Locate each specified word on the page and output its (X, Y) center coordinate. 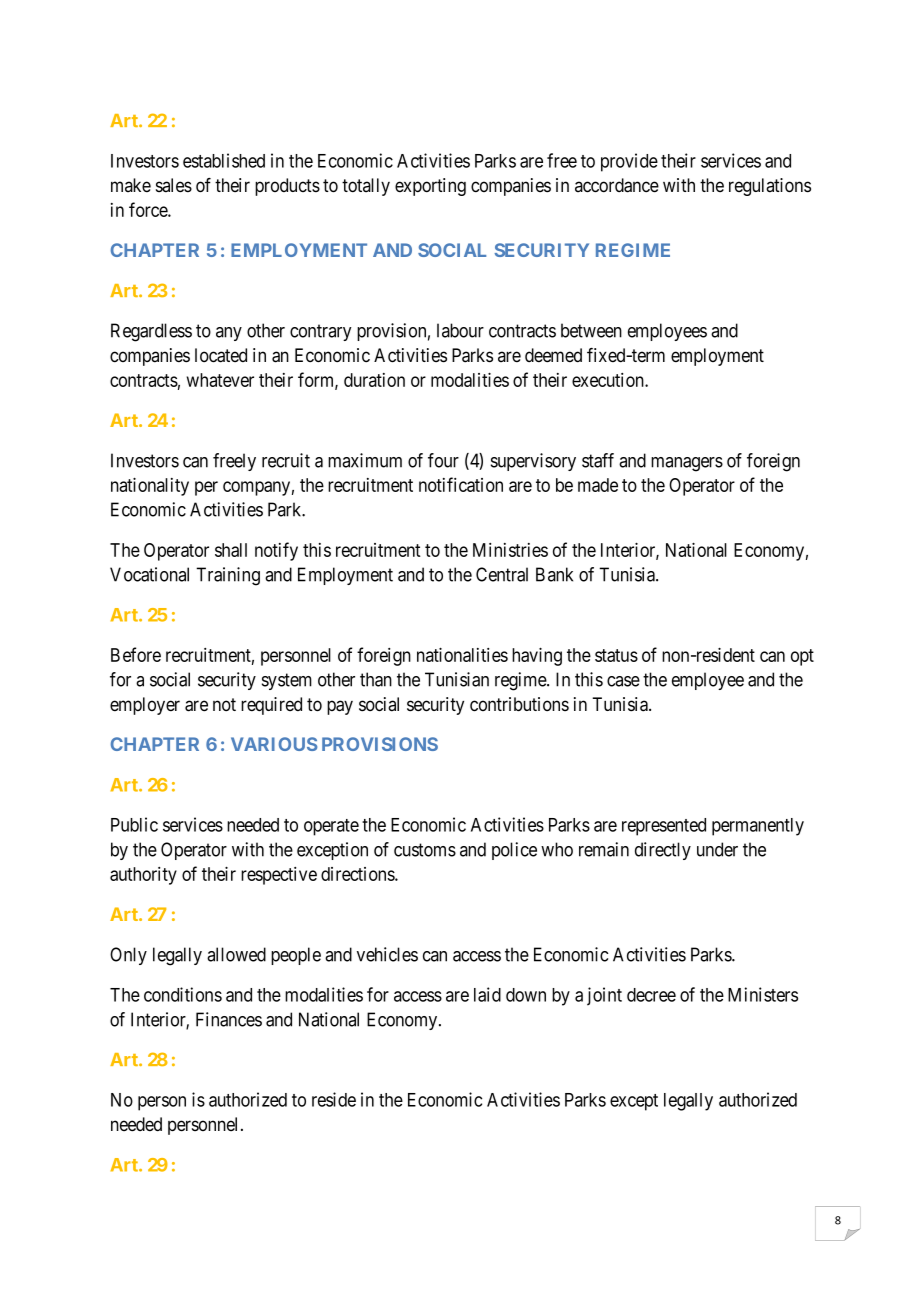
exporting (430, 187)
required (271, 706)
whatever (220, 380)
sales (174, 185)
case (623, 681)
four (443, 460)
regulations (770, 187)
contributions (519, 704)
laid (487, 994)
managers (687, 464)
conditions (183, 994)
